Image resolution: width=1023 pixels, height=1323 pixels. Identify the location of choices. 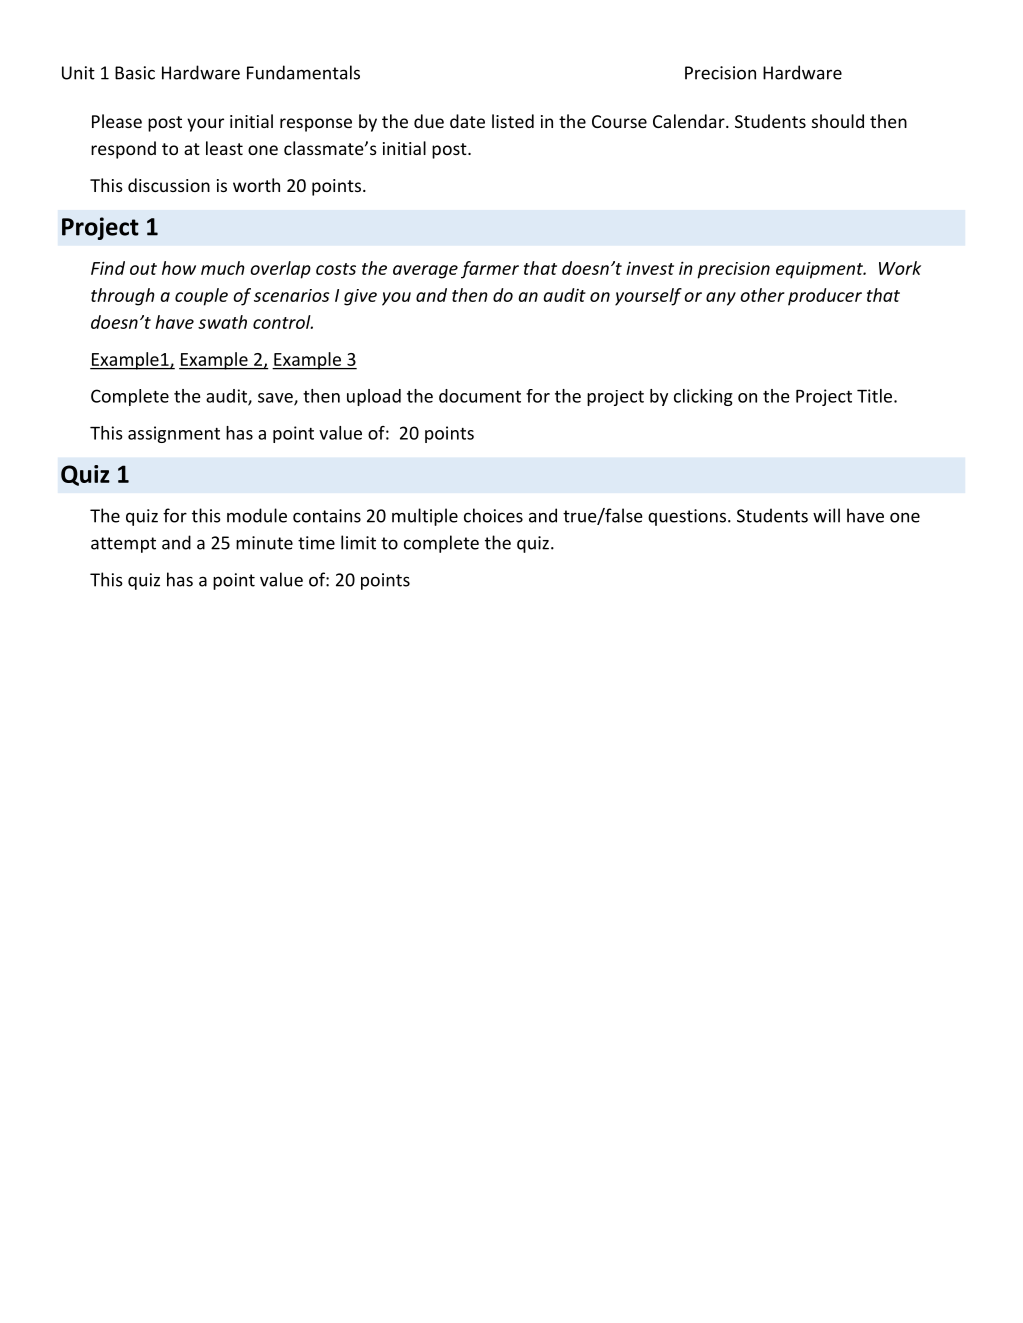
(493, 515).
